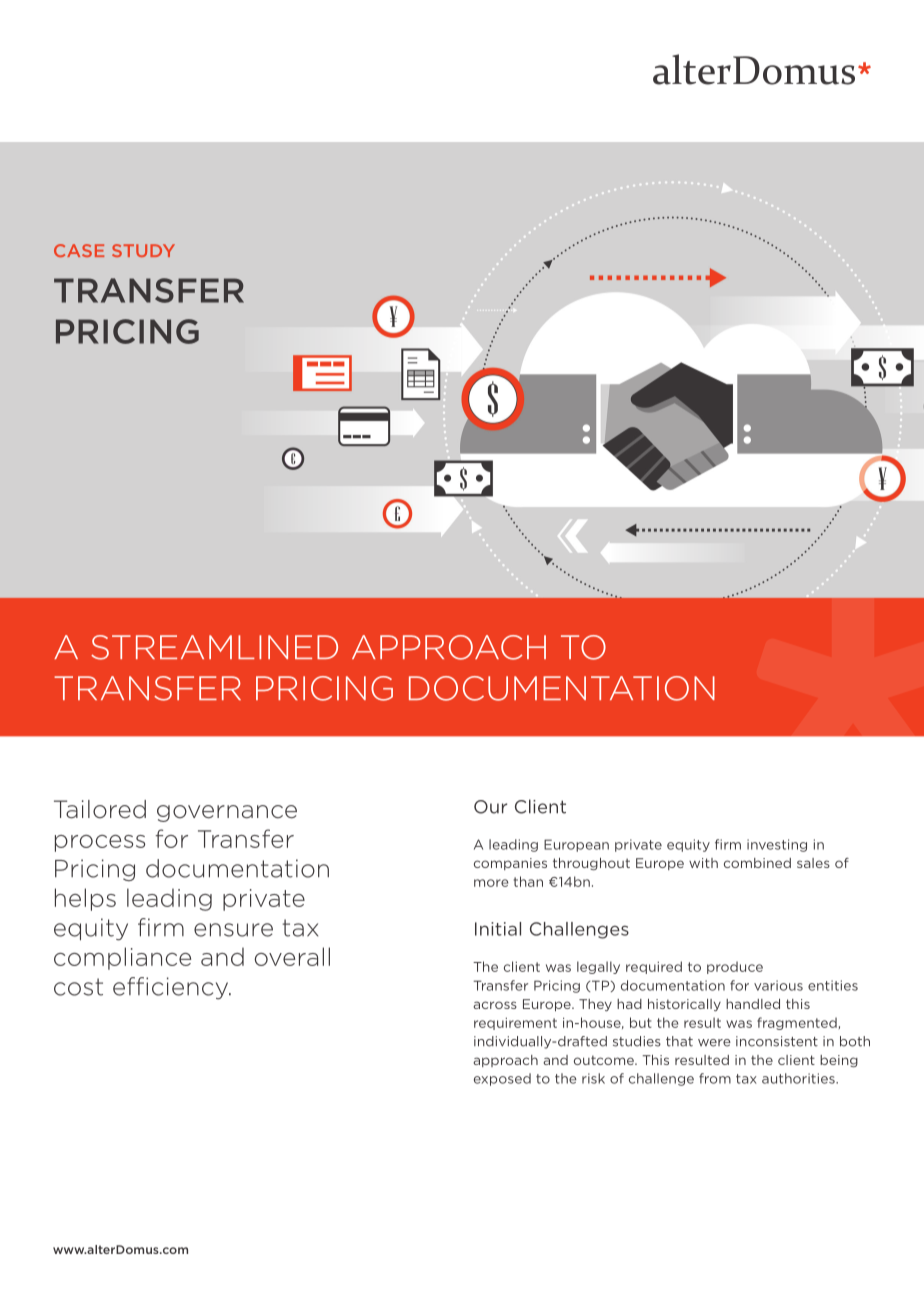 This screenshot has width=924, height=1308. Describe the element at coordinates (79, 250) in the screenshot. I see `CASE` at that location.
